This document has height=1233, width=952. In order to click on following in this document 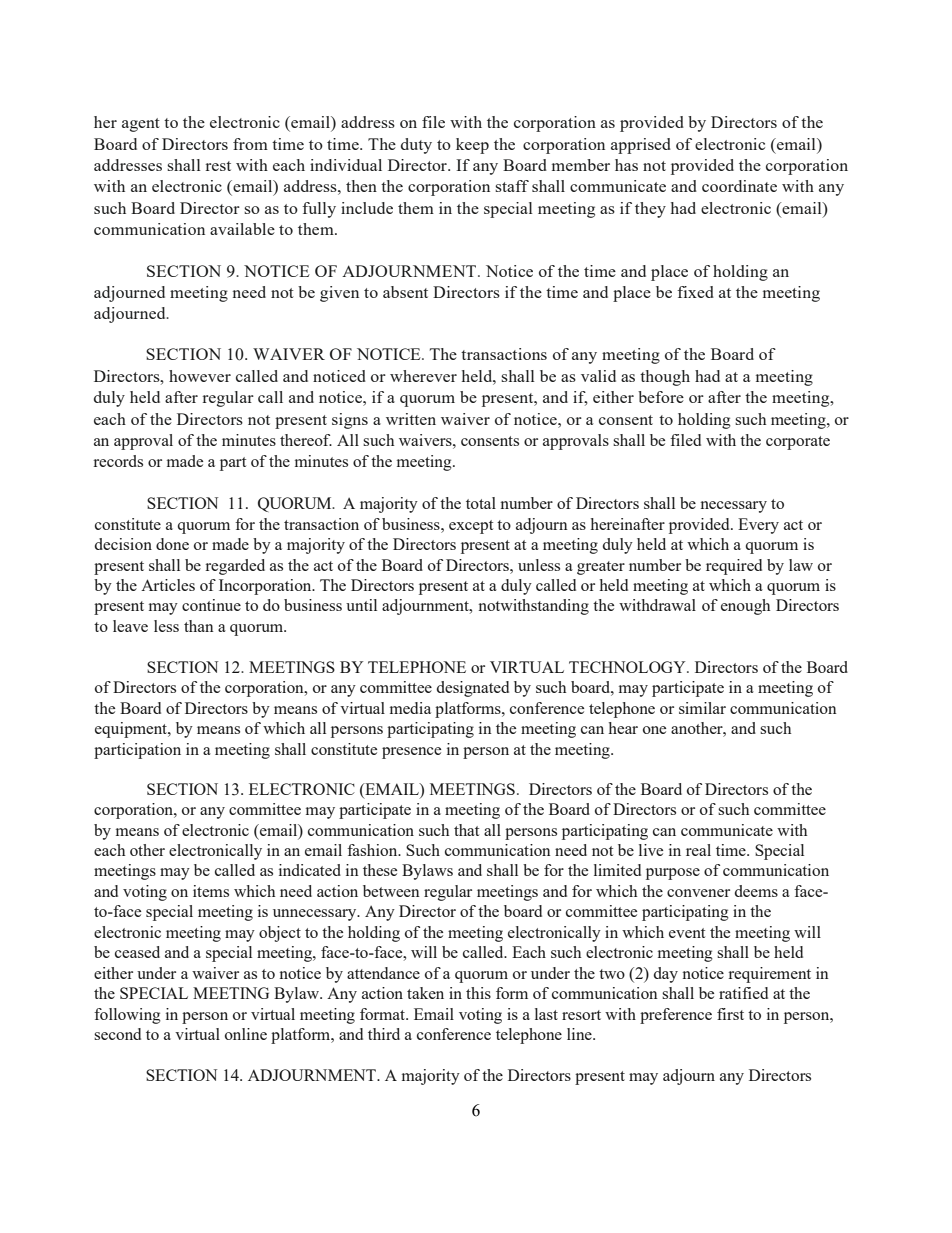, I will do `click(127, 1016)`.
